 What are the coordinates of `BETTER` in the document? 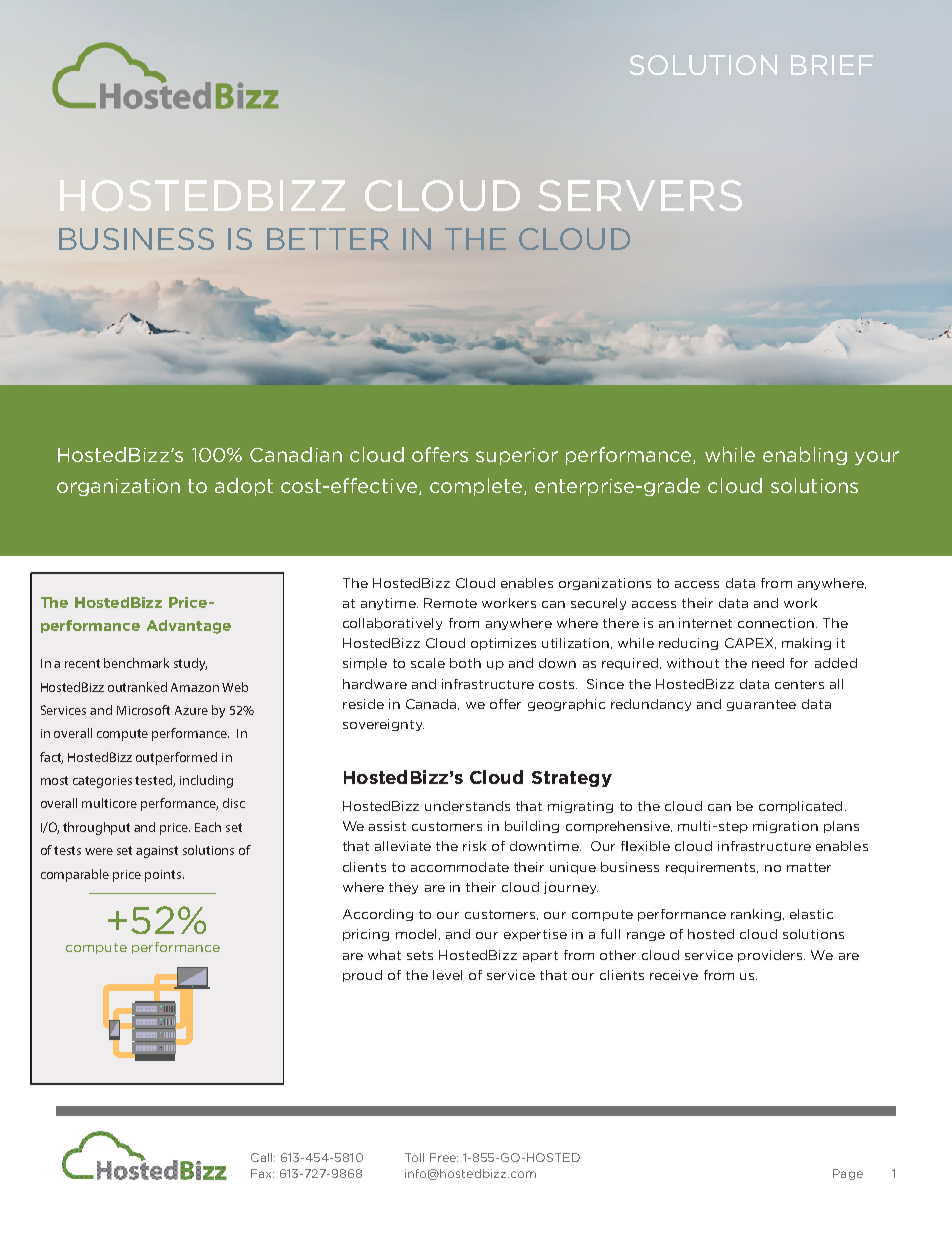 It's located at (328, 239).
